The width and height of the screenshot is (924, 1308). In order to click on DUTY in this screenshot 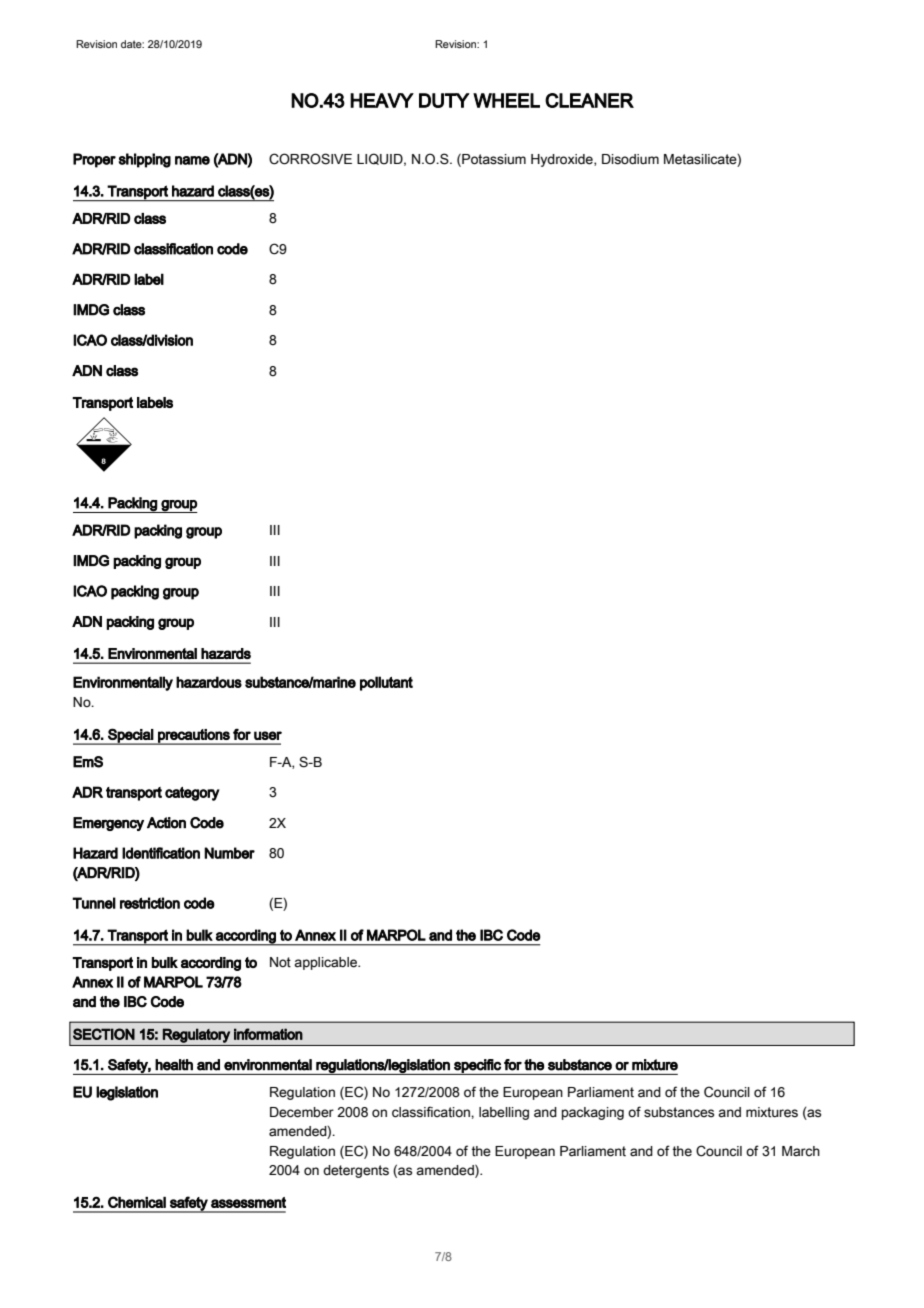, I will do `click(444, 100)`.
